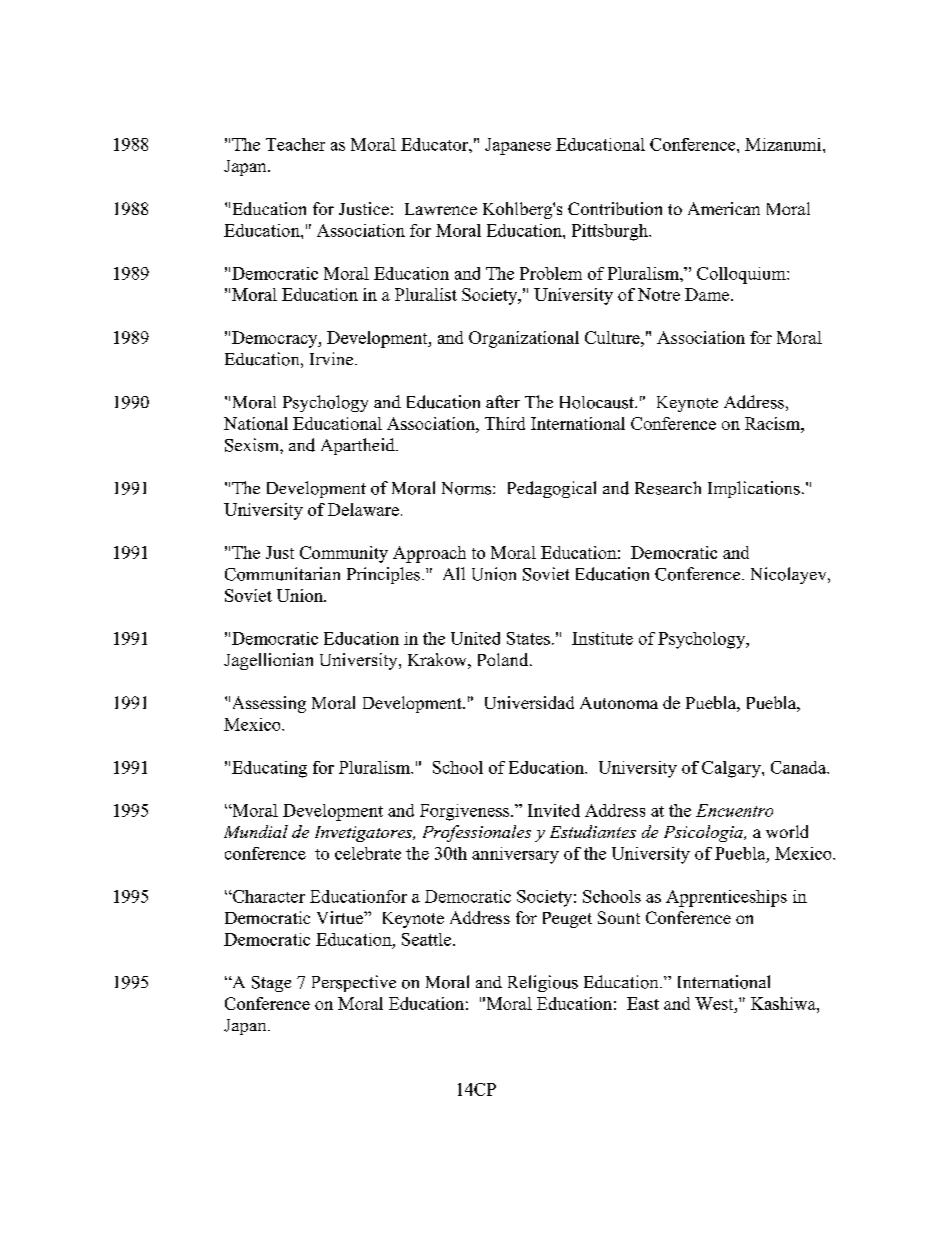  I want to click on Calgary, so click(732, 769).
